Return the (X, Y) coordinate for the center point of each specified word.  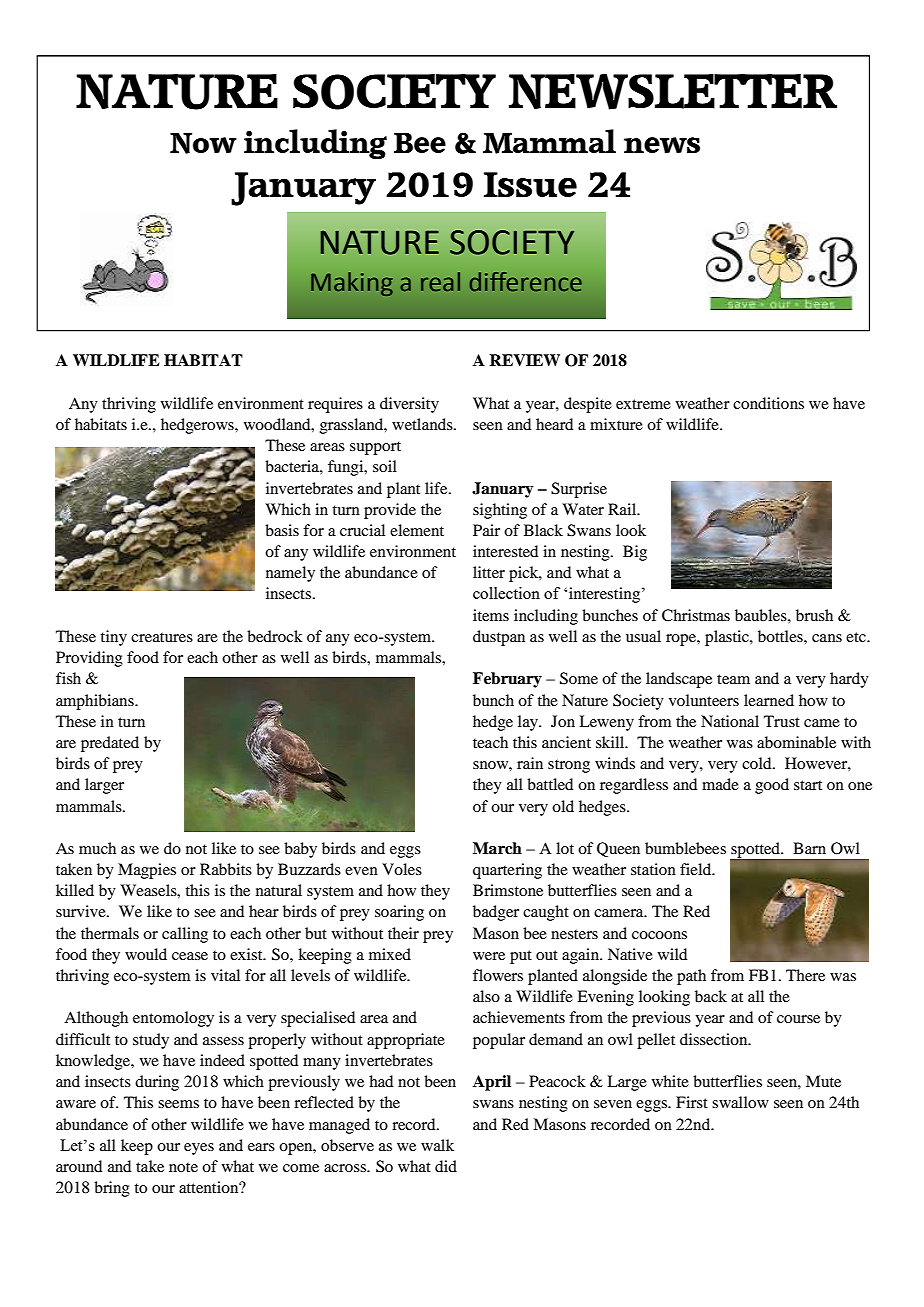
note (183, 1167)
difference (526, 282)
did (446, 1166)
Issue (530, 184)
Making (352, 284)
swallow (740, 1102)
